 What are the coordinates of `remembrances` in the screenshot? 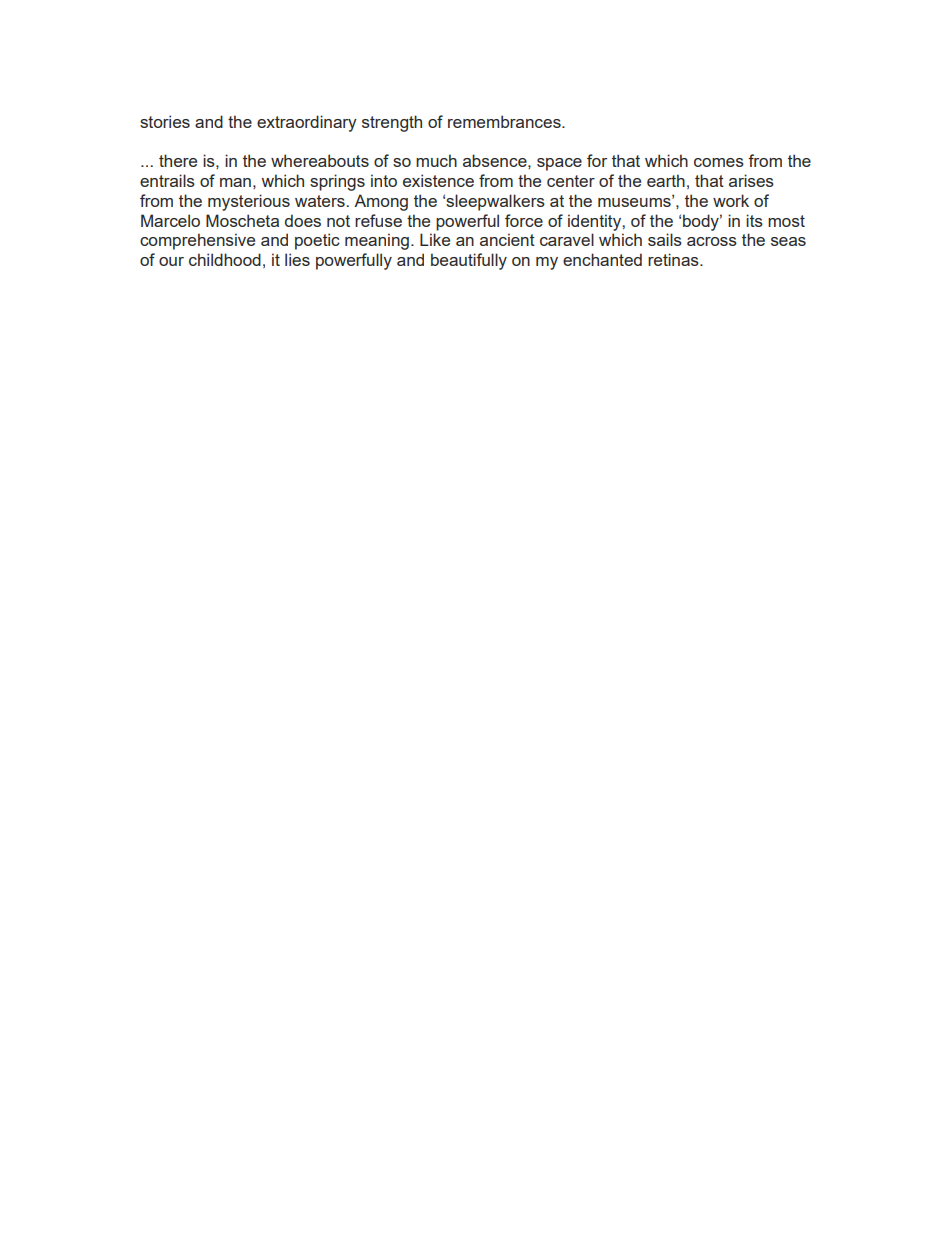 It's located at (505, 121).
